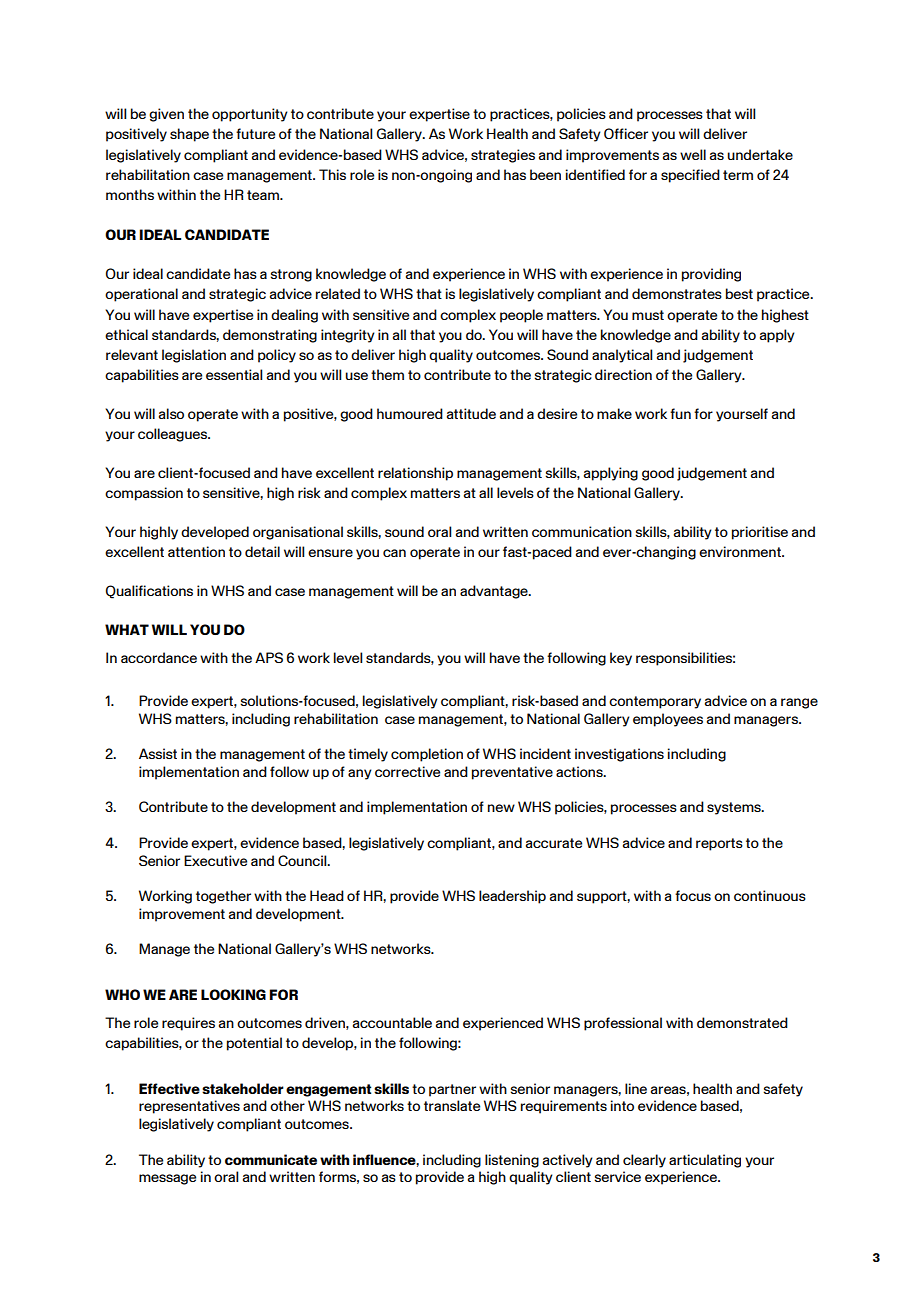 Image resolution: width=924 pixels, height=1308 pixels. Describe the element at coordinates (668, 720) in the screenshot. I see `employees` at that location.
